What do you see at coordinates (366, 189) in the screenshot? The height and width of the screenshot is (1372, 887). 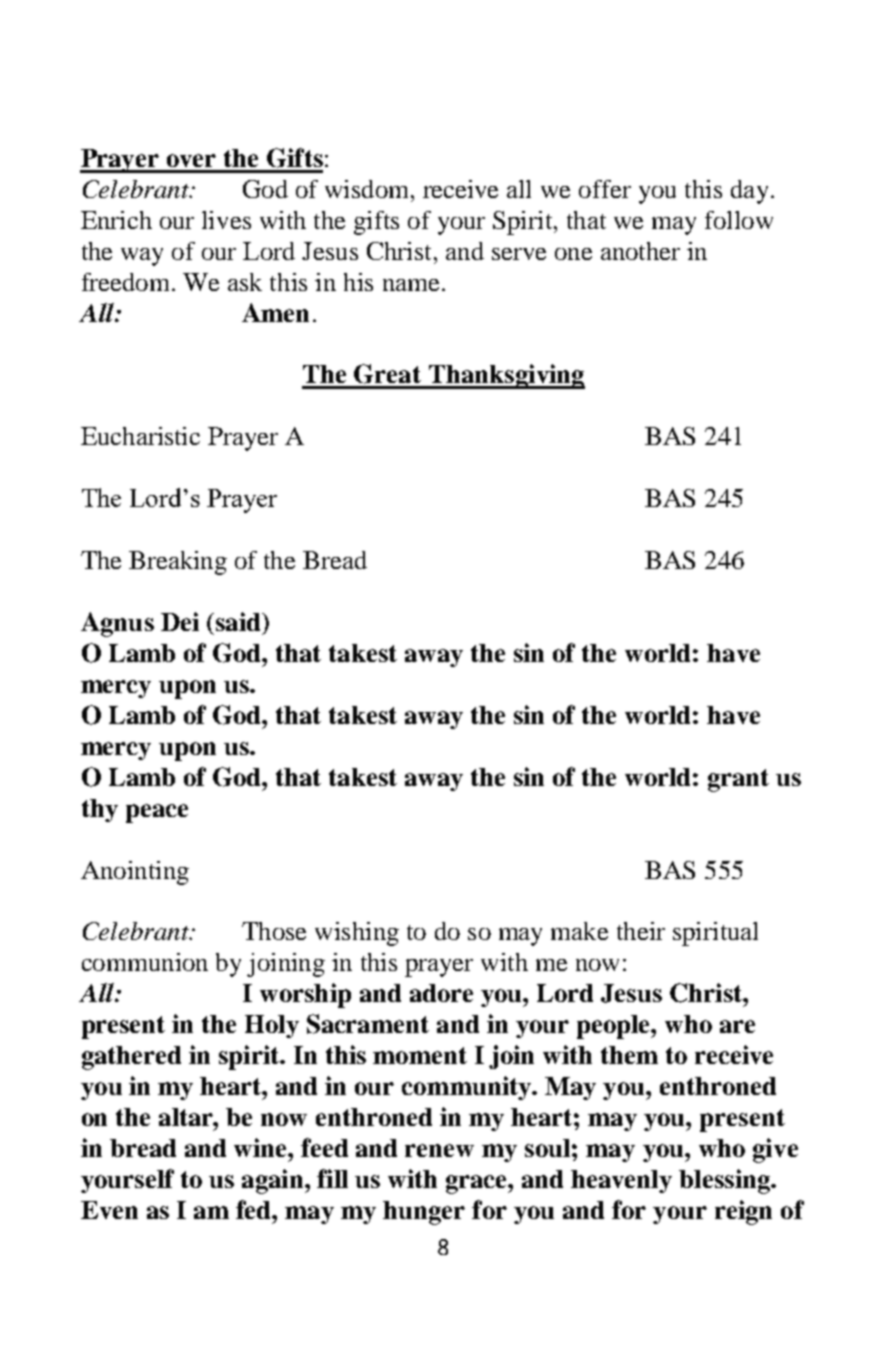 I see `wisdom` at bounding box center [366, 189].
